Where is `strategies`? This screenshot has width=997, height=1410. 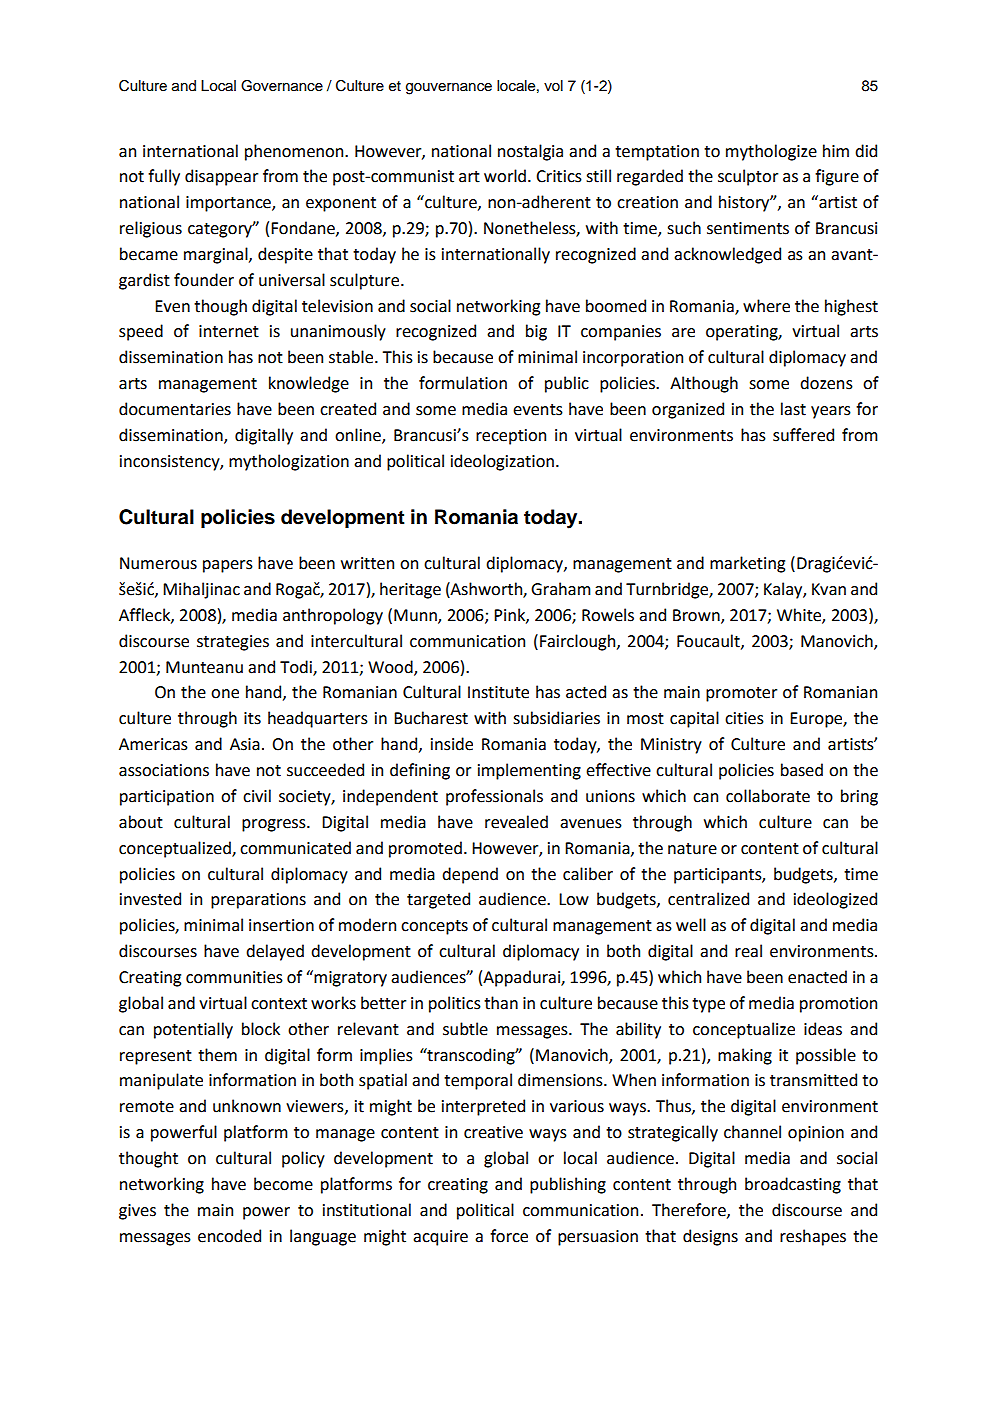 strategies is located at coordinates (233, 643).
